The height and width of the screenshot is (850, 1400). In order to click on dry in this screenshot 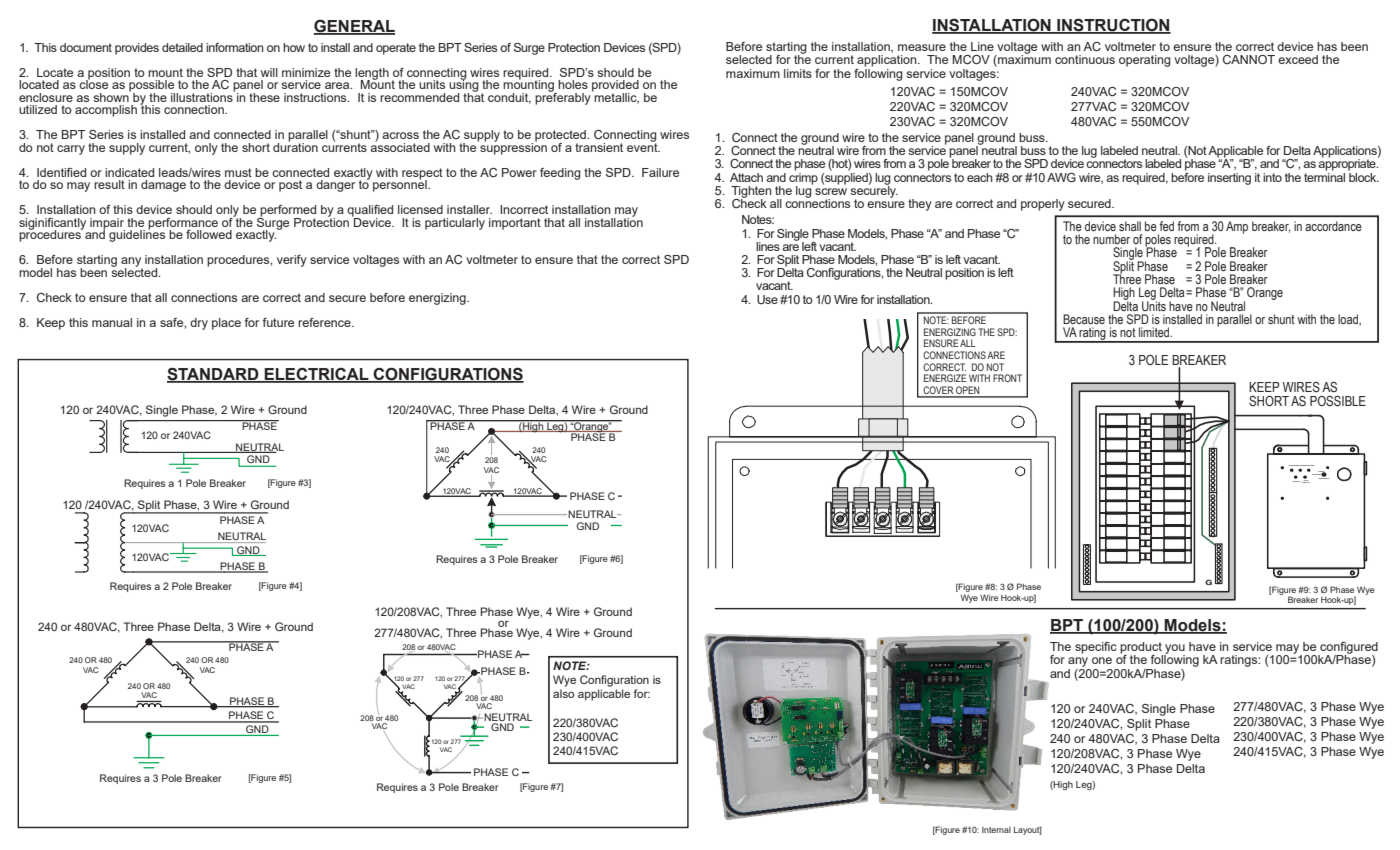, I will do `click(199, 324)`.
